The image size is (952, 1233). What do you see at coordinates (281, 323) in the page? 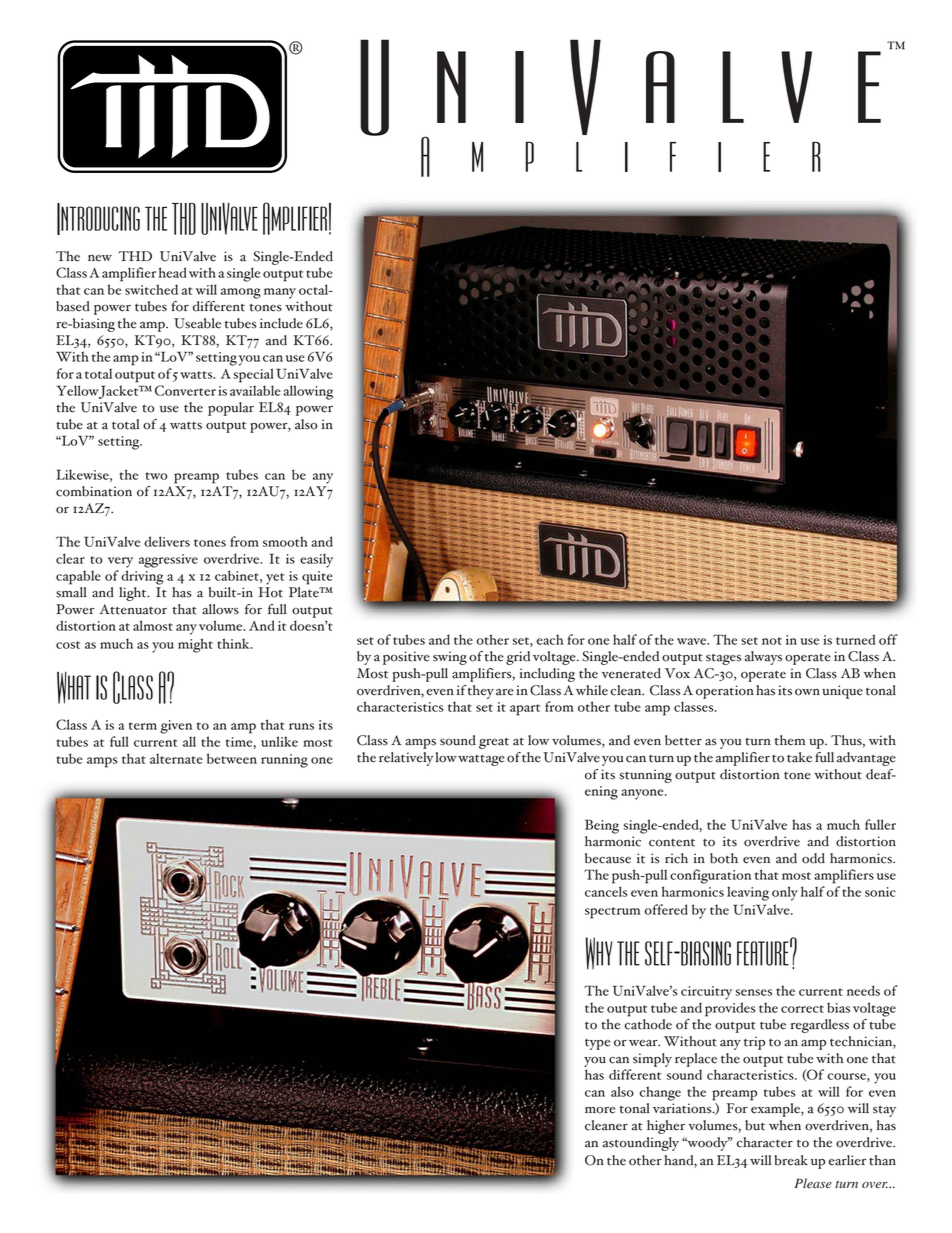
I see `include` at bounding box center [281, 323].
